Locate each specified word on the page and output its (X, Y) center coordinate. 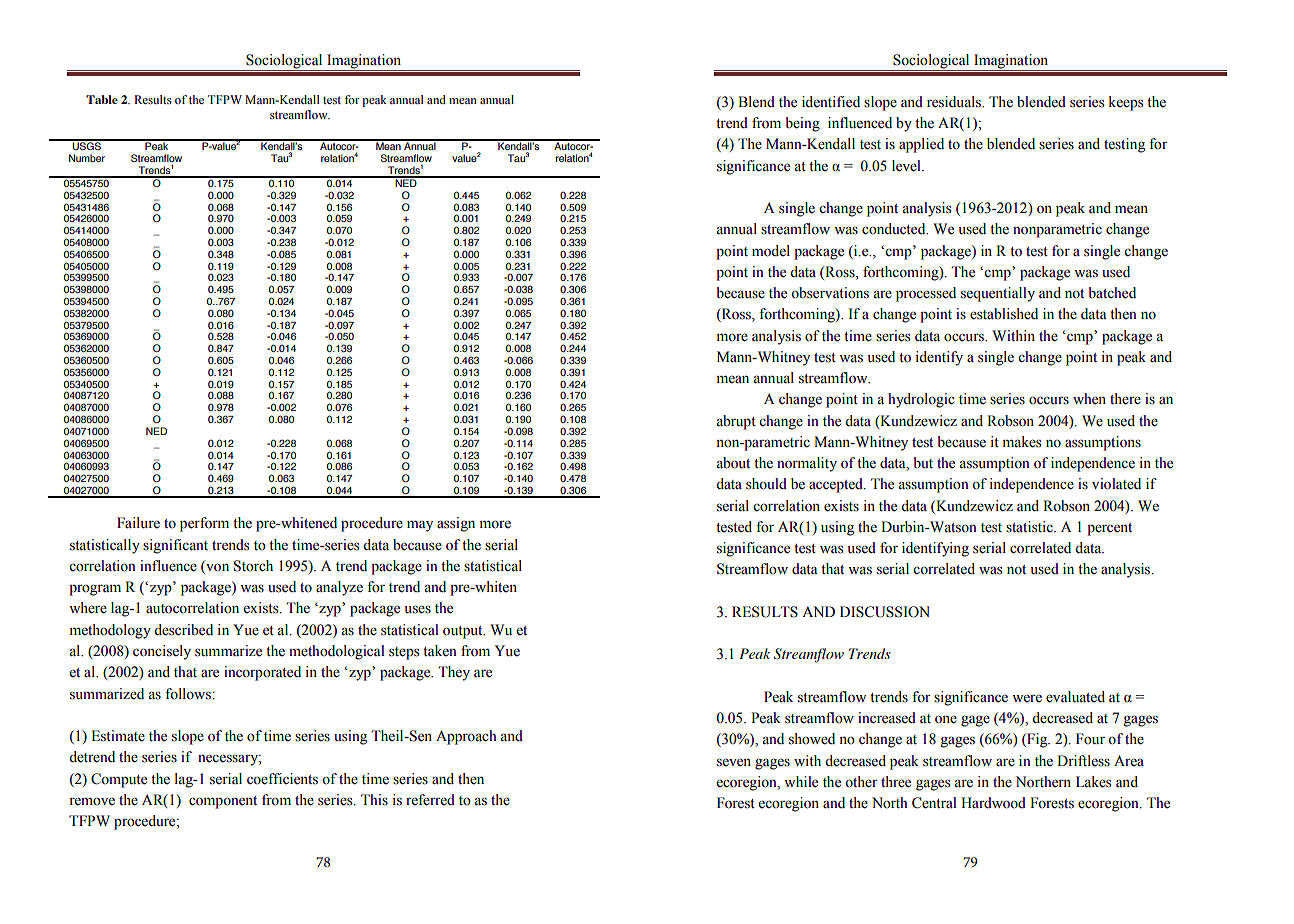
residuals (955, 102)
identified (831, 102)
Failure (138, 523)
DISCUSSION (885, 612)
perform (204, 524)
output (464, 632)
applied (921, 145)
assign (456, 524)
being (802, 124)
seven (734, 762)
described (183, 630)
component (223, 802)
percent (1109, 529)
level (907, 166)
